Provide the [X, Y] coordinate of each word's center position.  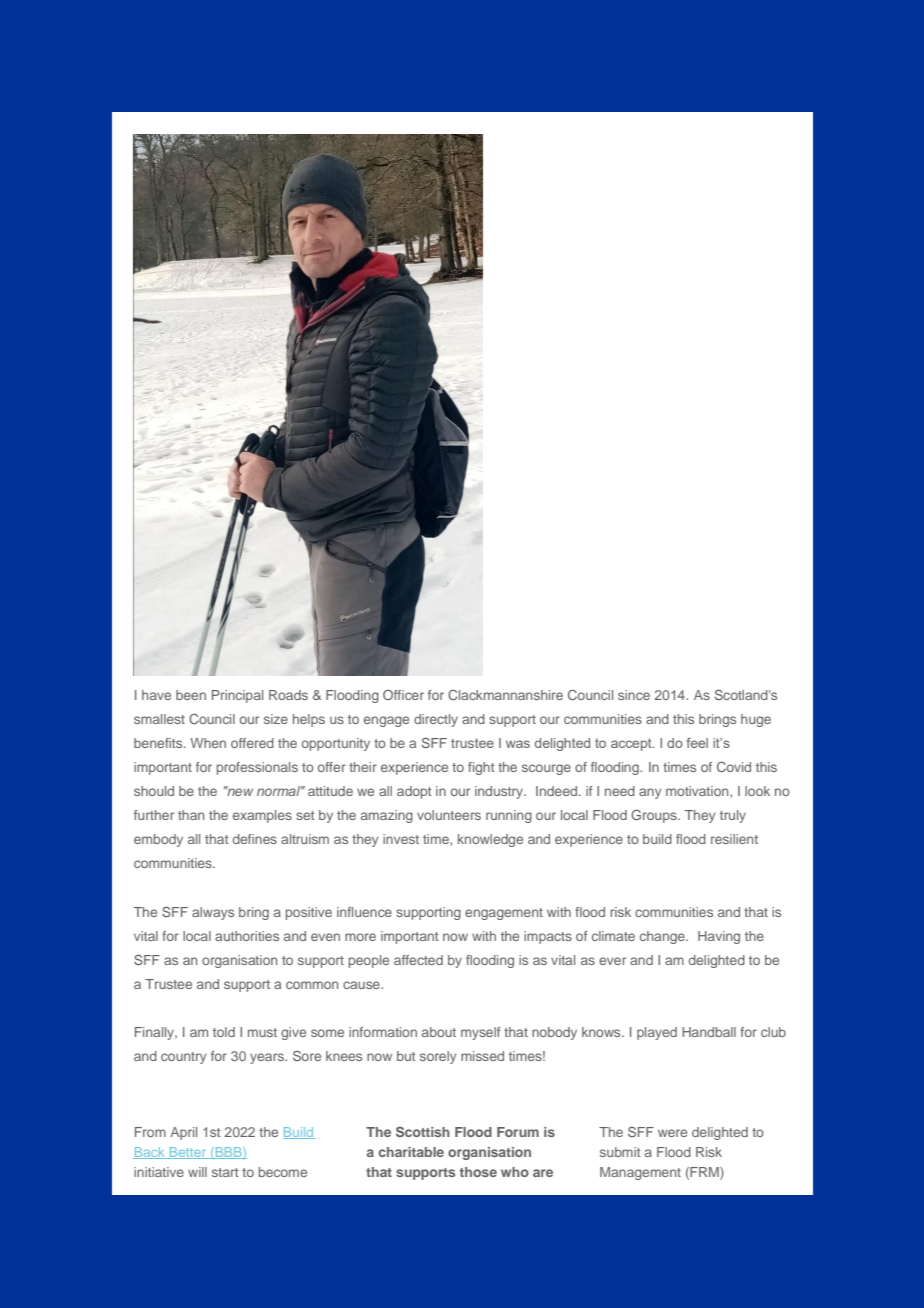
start [225, 1172]
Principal [237, 696]
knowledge [490, 840]
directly [436, 720]
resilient [734, 839]
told [224, 1032]
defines [255, 839]
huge [756, 720]
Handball [709, 1032]
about [439, 1032]
